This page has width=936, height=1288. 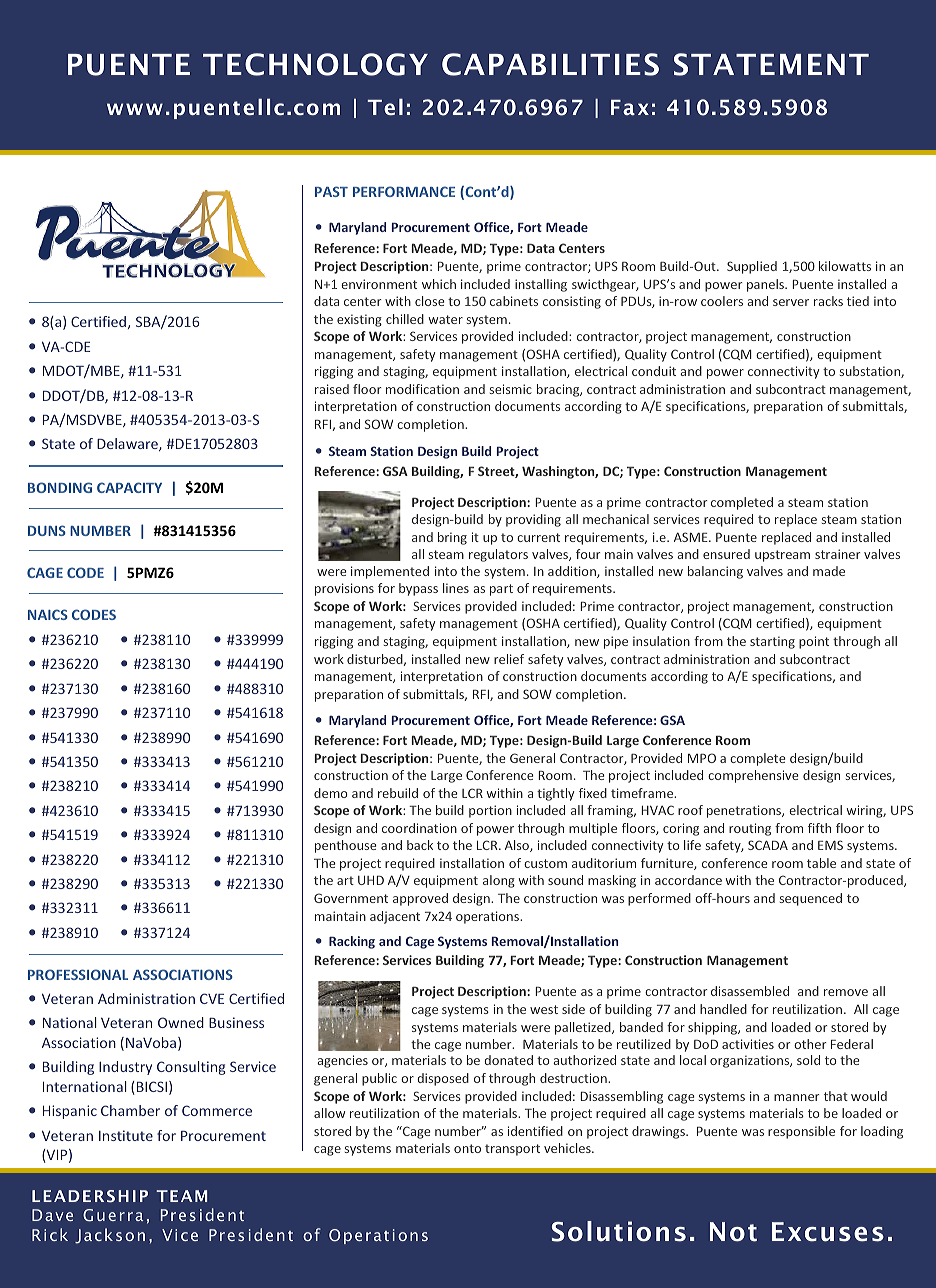 What do you see at coordinates (420, 899) in the page?
I see `approved` at bounding box center [420, 899].
